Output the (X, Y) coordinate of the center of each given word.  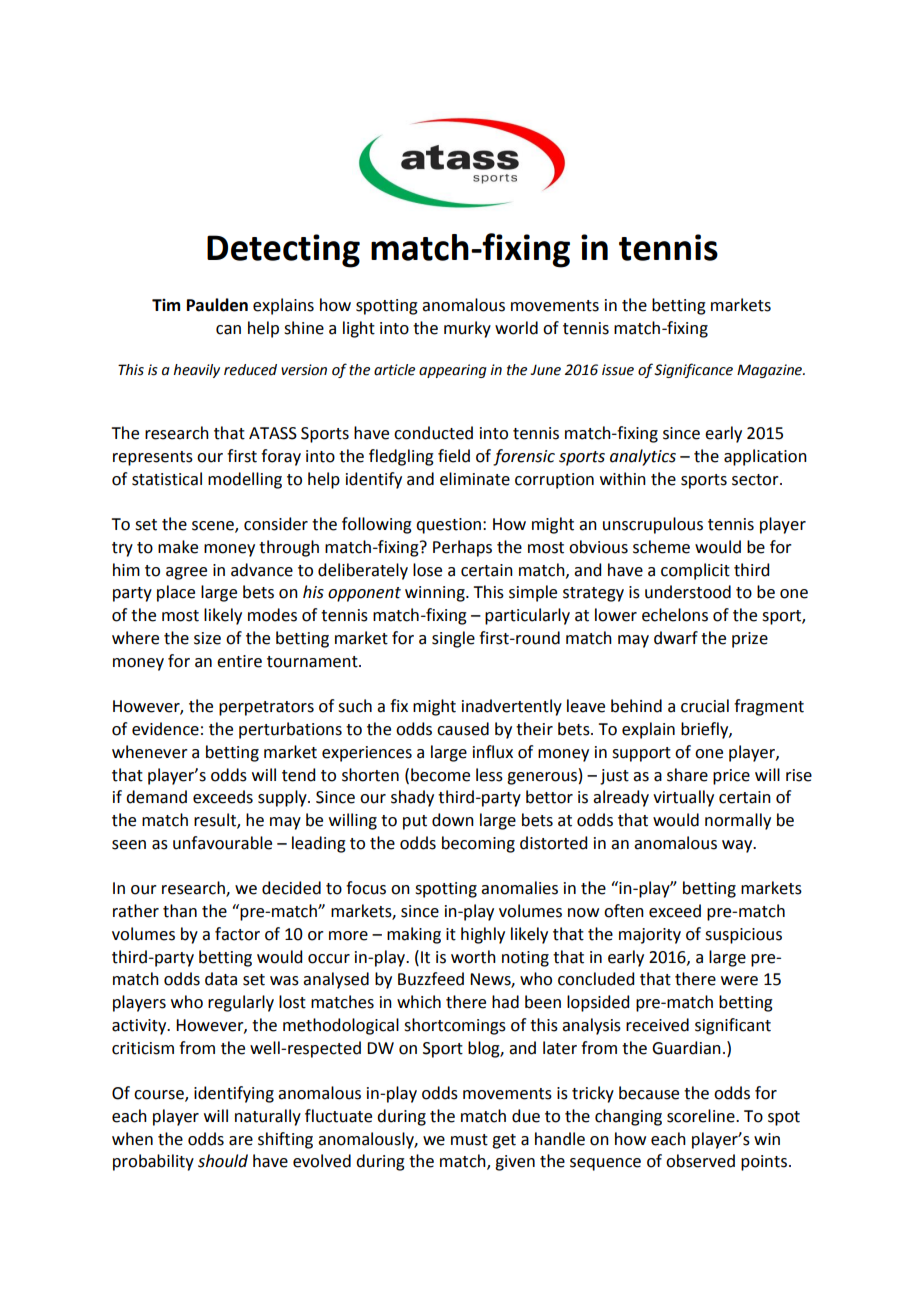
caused (463, 729)
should (223, 1161)
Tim (166, 305)
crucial (705, 706)
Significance (693, 370)
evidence (165, 729)
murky (467, 329)
